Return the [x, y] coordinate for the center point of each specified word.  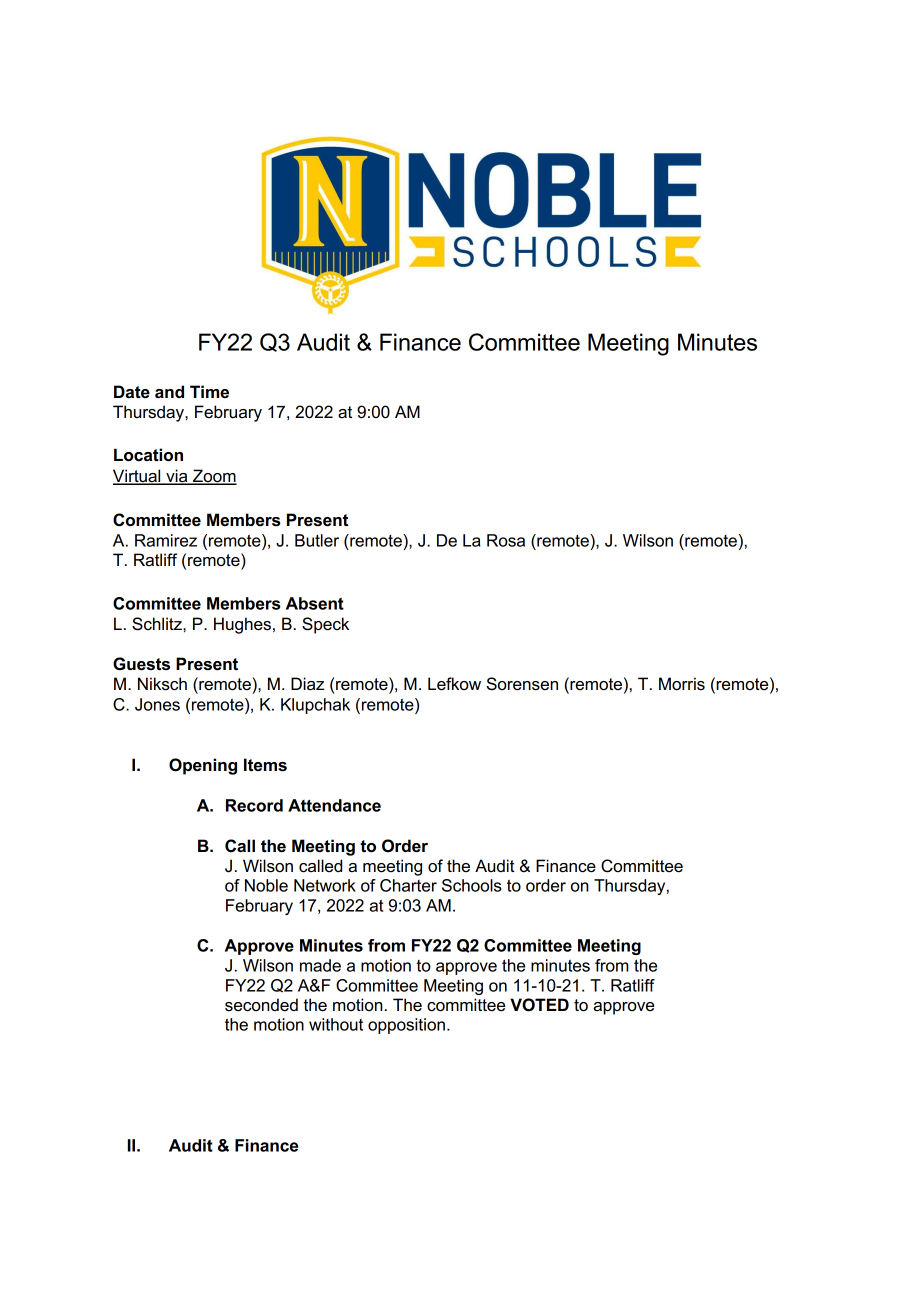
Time [209, 391]
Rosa [506, 540]
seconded [261, 1005]
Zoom [214, 476]
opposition [406, 1026]
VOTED [539, 1005]
